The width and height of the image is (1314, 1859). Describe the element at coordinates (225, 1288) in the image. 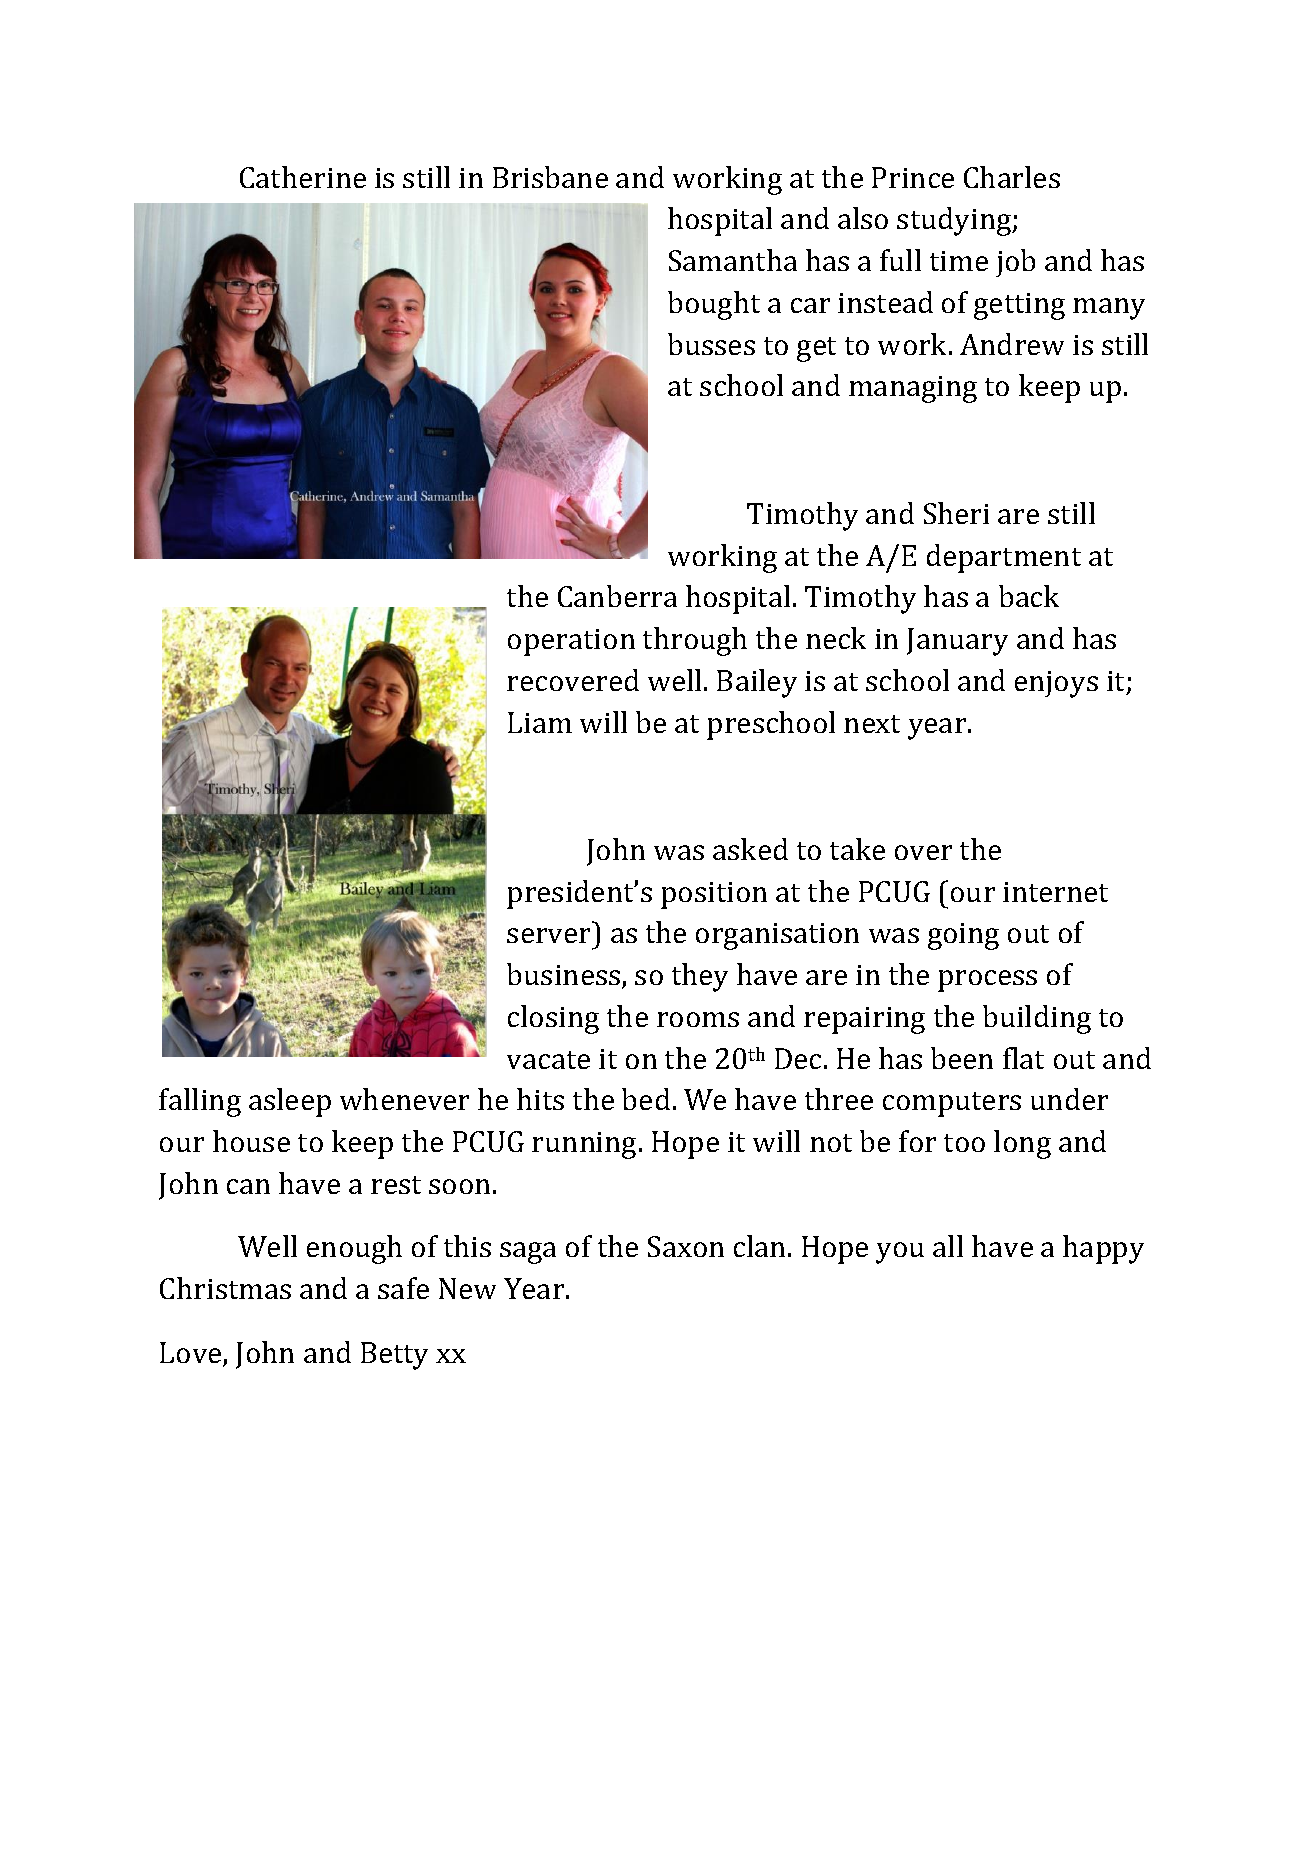

I see `Christmas` at that location.
